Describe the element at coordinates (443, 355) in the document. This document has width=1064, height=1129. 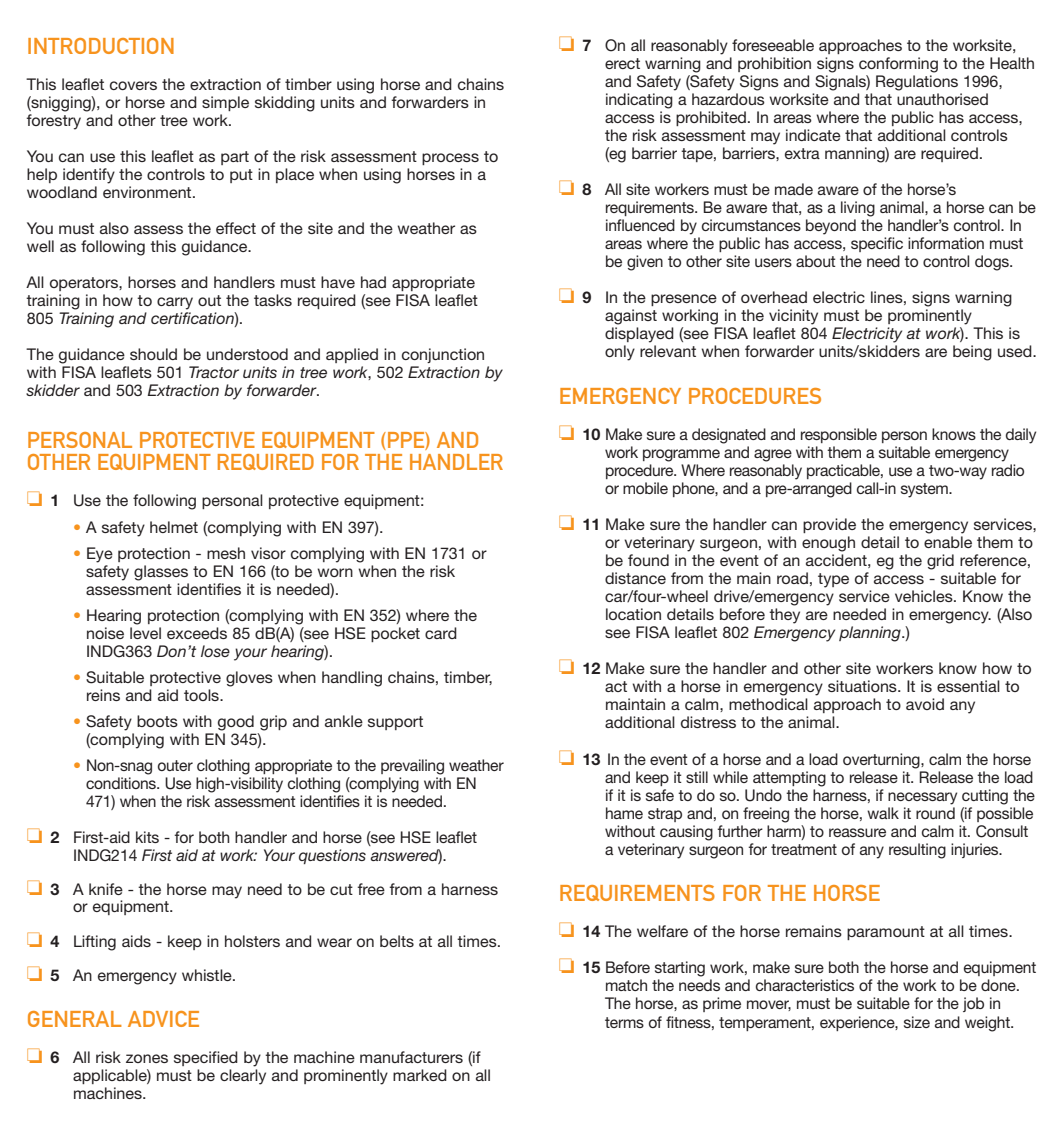
I see `conjunction` at that location.
